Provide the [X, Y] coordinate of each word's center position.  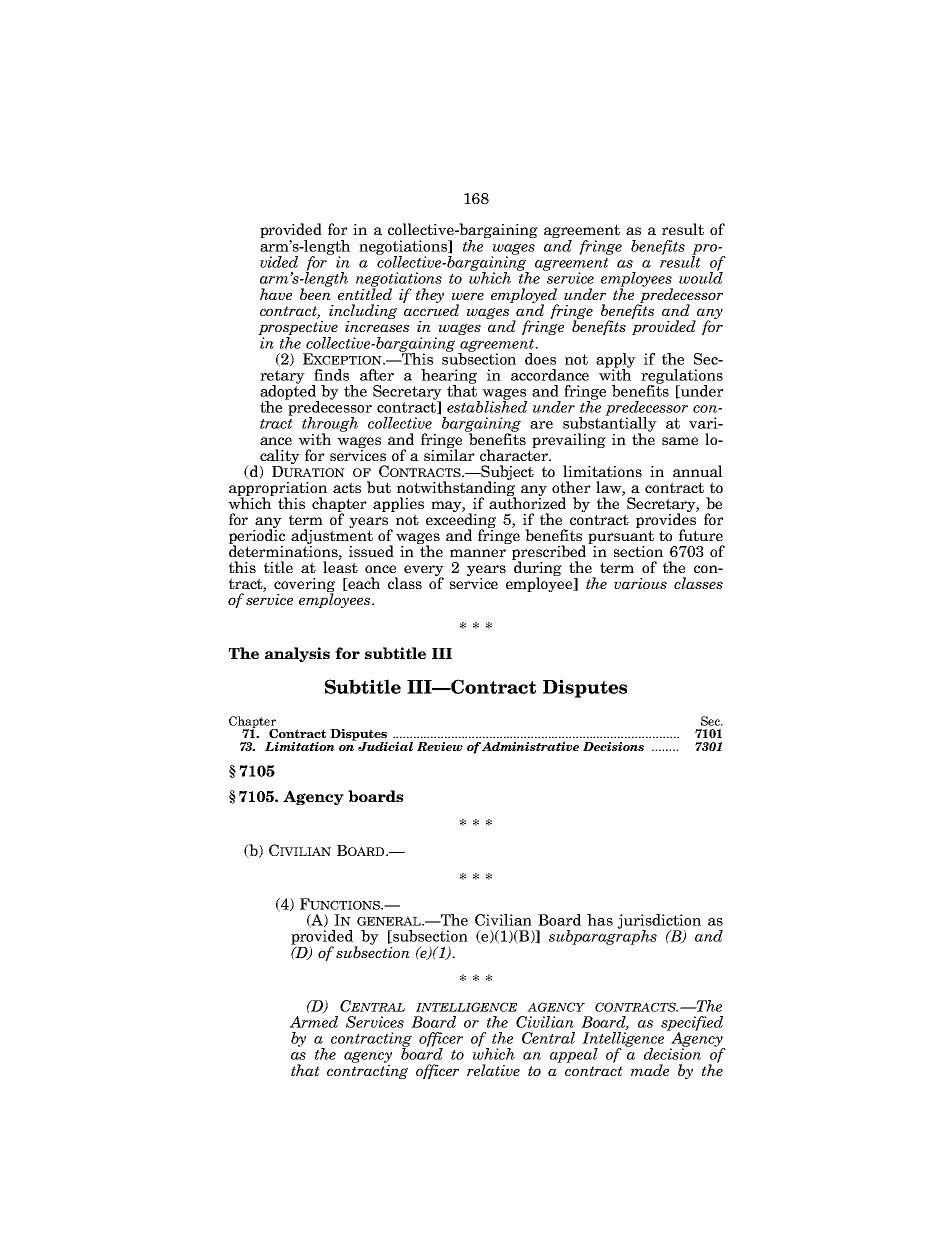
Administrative [530, 746]
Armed [314, 1022]
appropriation [278, 490]
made [650, 1070]
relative [493, 1070]
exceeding [461, 521]
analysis [297, 654]
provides [667, 521]
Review [440, 746]
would [701, 277]
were [468, 296]
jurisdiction [659, 922]
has [600, 920]
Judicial [385, 746]
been [315, 293]
